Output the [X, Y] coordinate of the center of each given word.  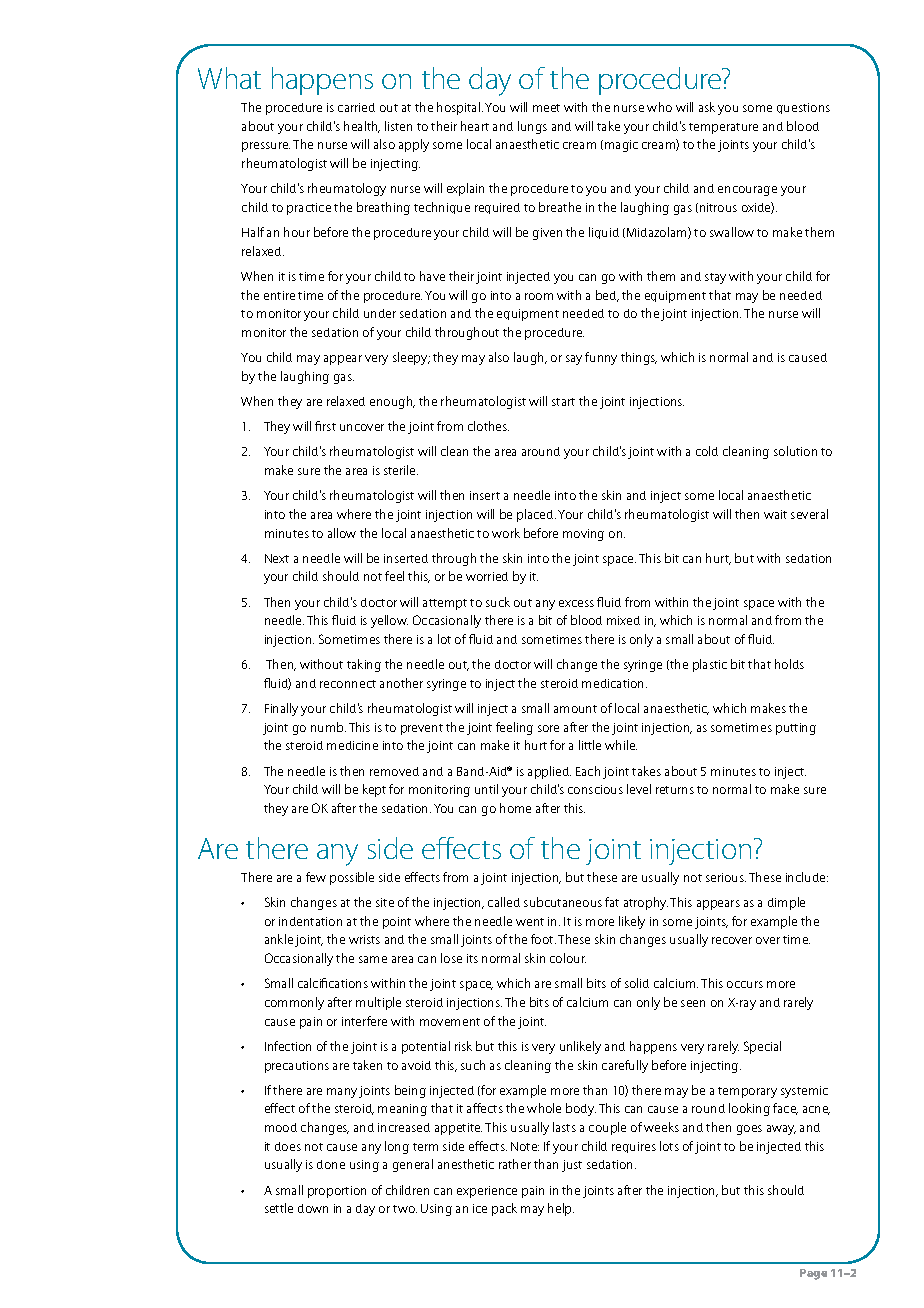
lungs [532, 127]
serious [726, 877]
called [504, 902]
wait [775, 514]
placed [536, 515]
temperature [723, 128]
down [313, 1208]
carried [356, 107]
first [325, 426]
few [316, 877]
